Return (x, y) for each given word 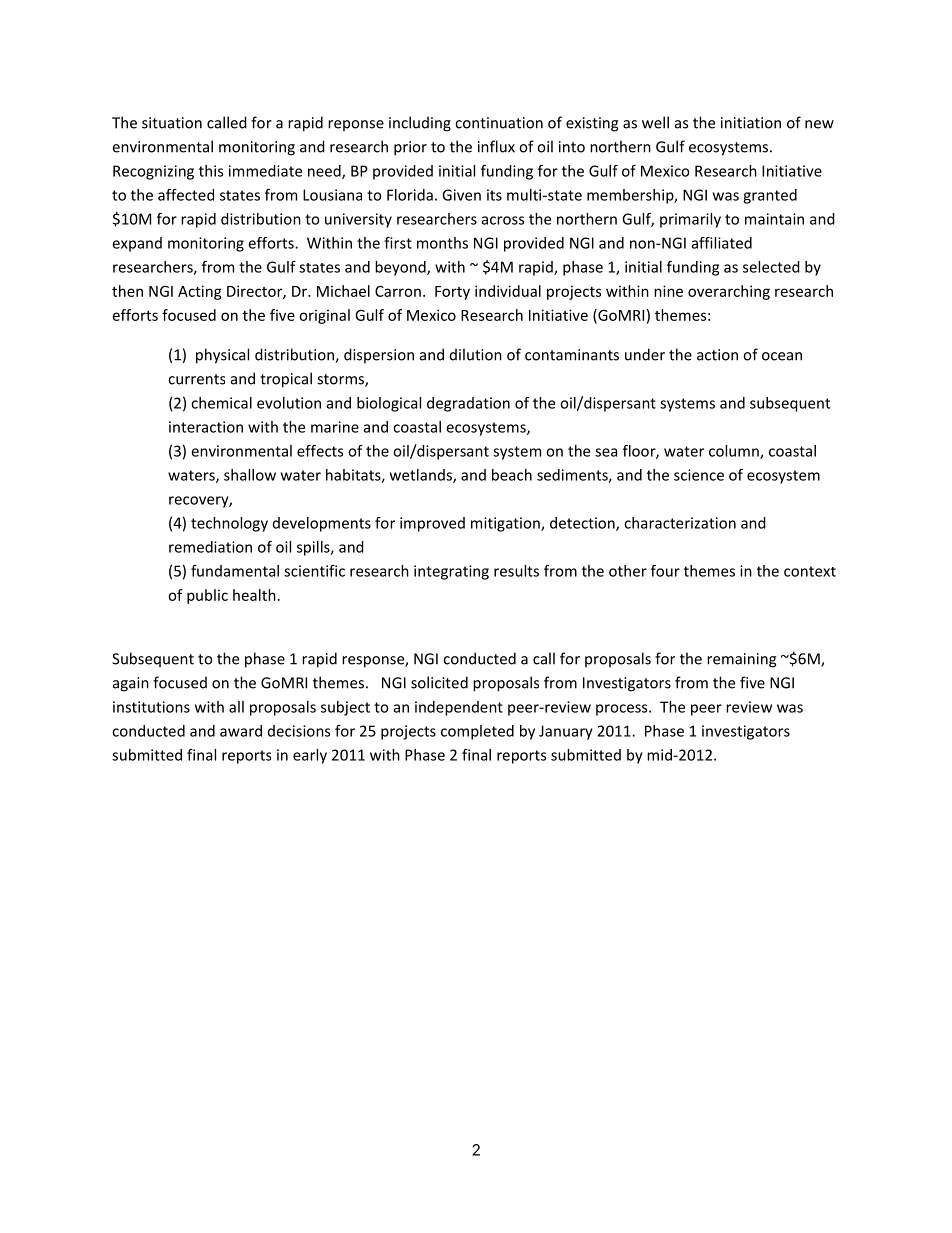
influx (496, 146)
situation (172, 123)
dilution (476, 354)
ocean (782, 356)
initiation (751, 123)
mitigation (506, 524)
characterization (680, 523)
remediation (210, 547)
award (241, 731)
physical (222, 356)
